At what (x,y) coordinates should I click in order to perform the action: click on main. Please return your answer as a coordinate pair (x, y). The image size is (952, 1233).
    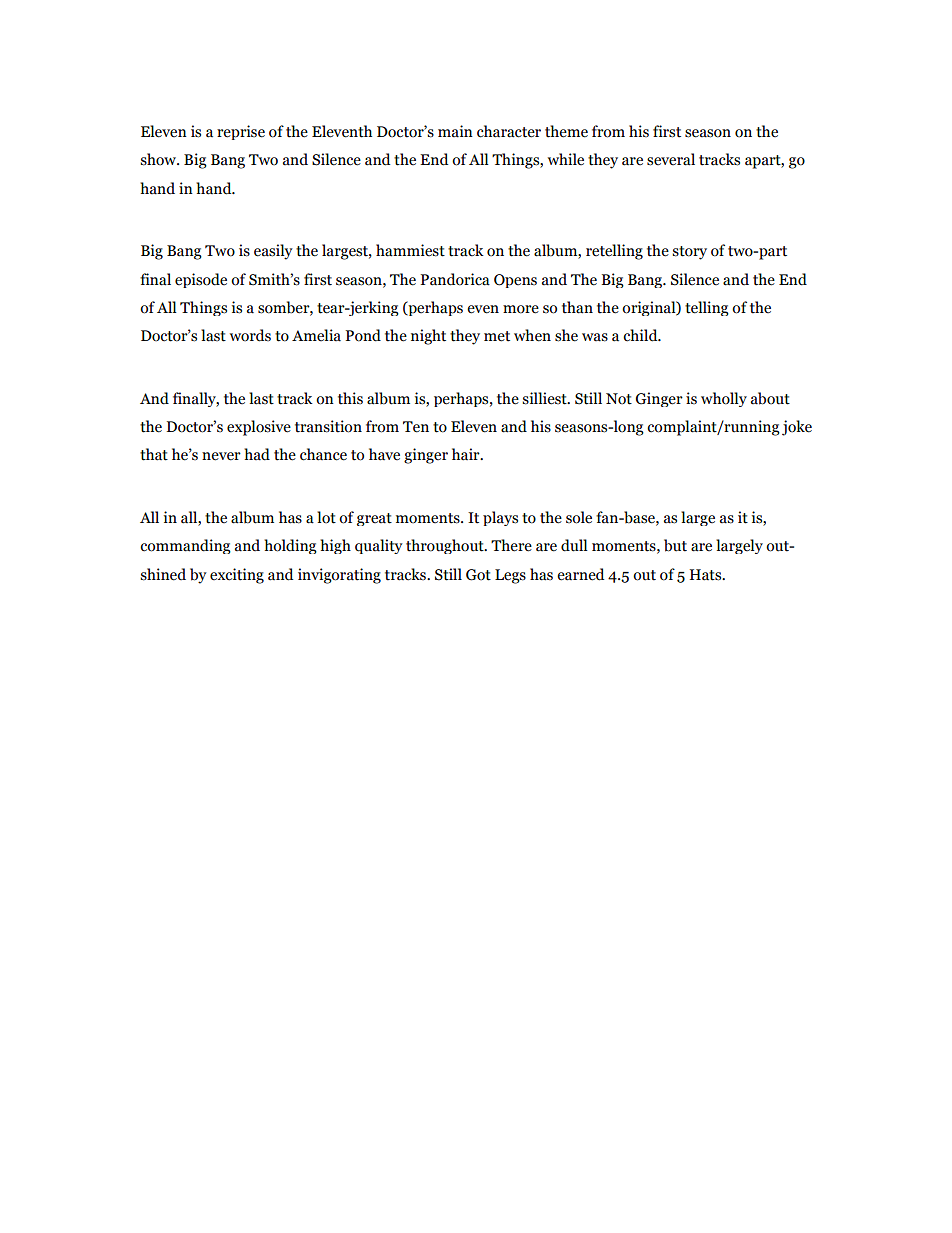
    Looking at the image, I should click on (455, 131).
